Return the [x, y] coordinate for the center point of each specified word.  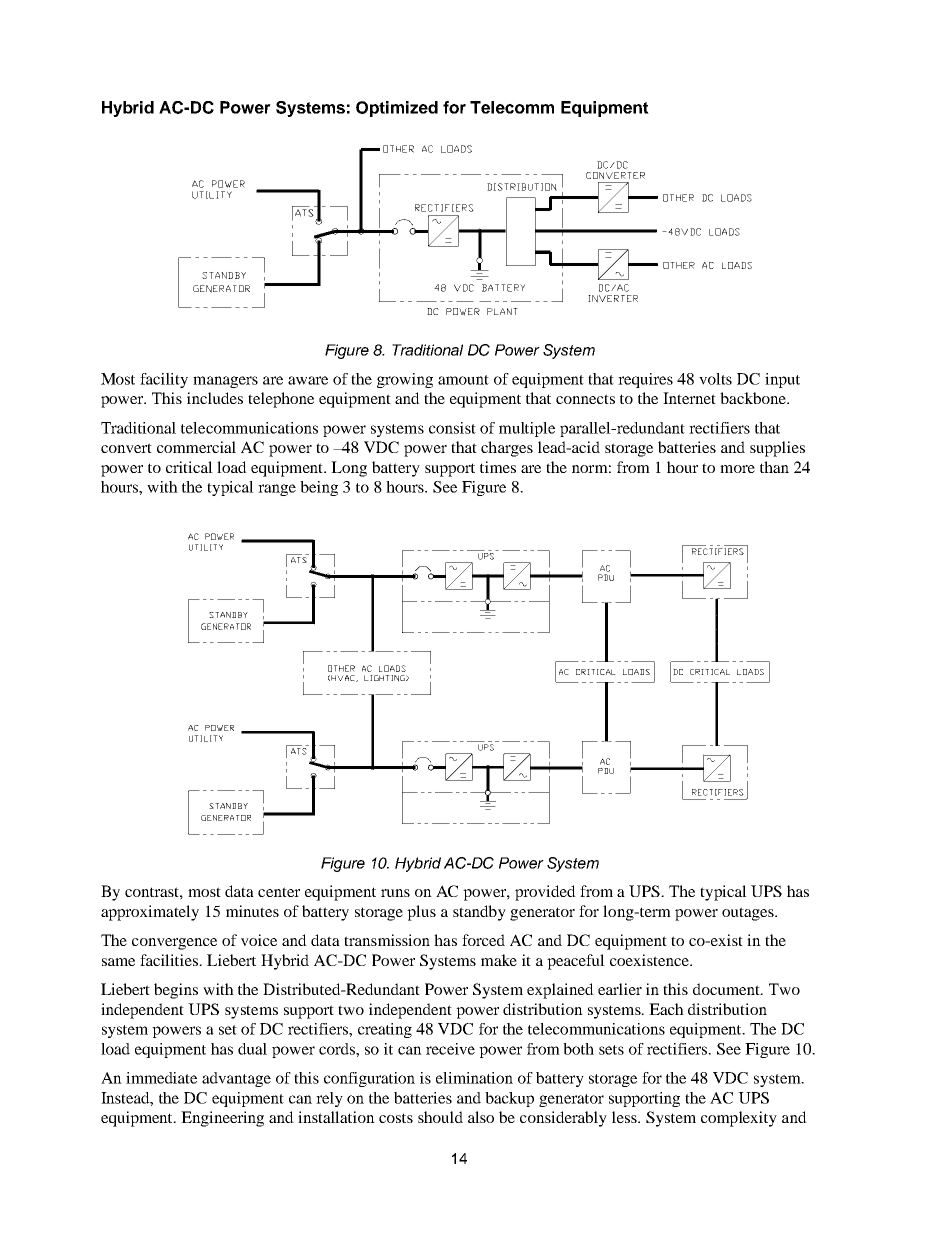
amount [463, 380]
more [737, 469]
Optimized [397, 109]
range [277, 490]
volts [715, 379]
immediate [161, 1078]
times [498, 467]
